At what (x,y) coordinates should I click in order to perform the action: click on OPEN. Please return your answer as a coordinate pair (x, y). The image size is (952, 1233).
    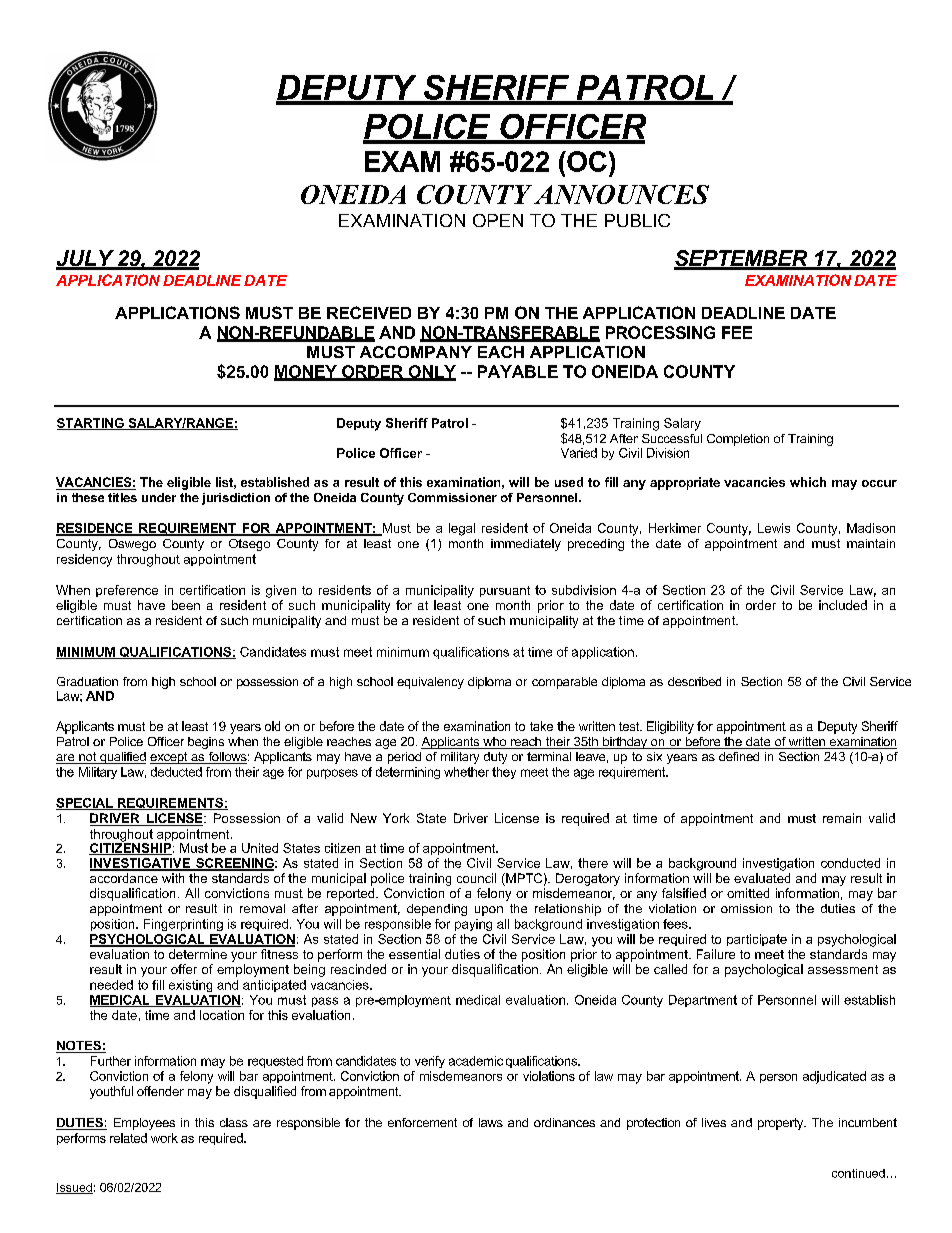
    Looking at the image, I should click on (498, 220).
